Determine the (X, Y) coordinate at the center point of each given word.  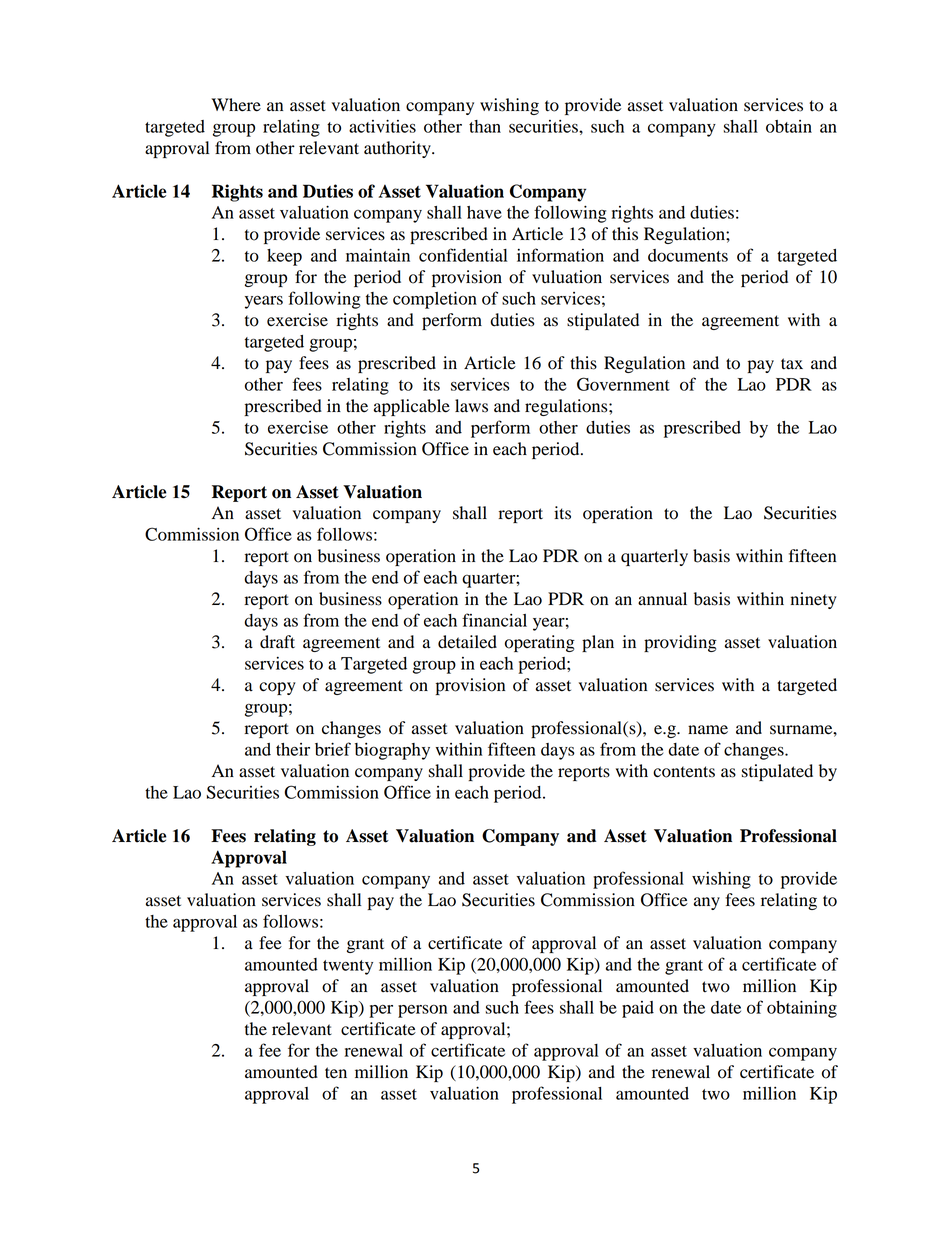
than (485, 126)
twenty (348, 967)
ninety (814, 600)
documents (688, 255)
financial (494, 620)
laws (471, 406)
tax (792, 364)
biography (392, 751)
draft (277, 642)
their (293, 749)
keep (284, 257)
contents (684, 772)
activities (382, 126)
